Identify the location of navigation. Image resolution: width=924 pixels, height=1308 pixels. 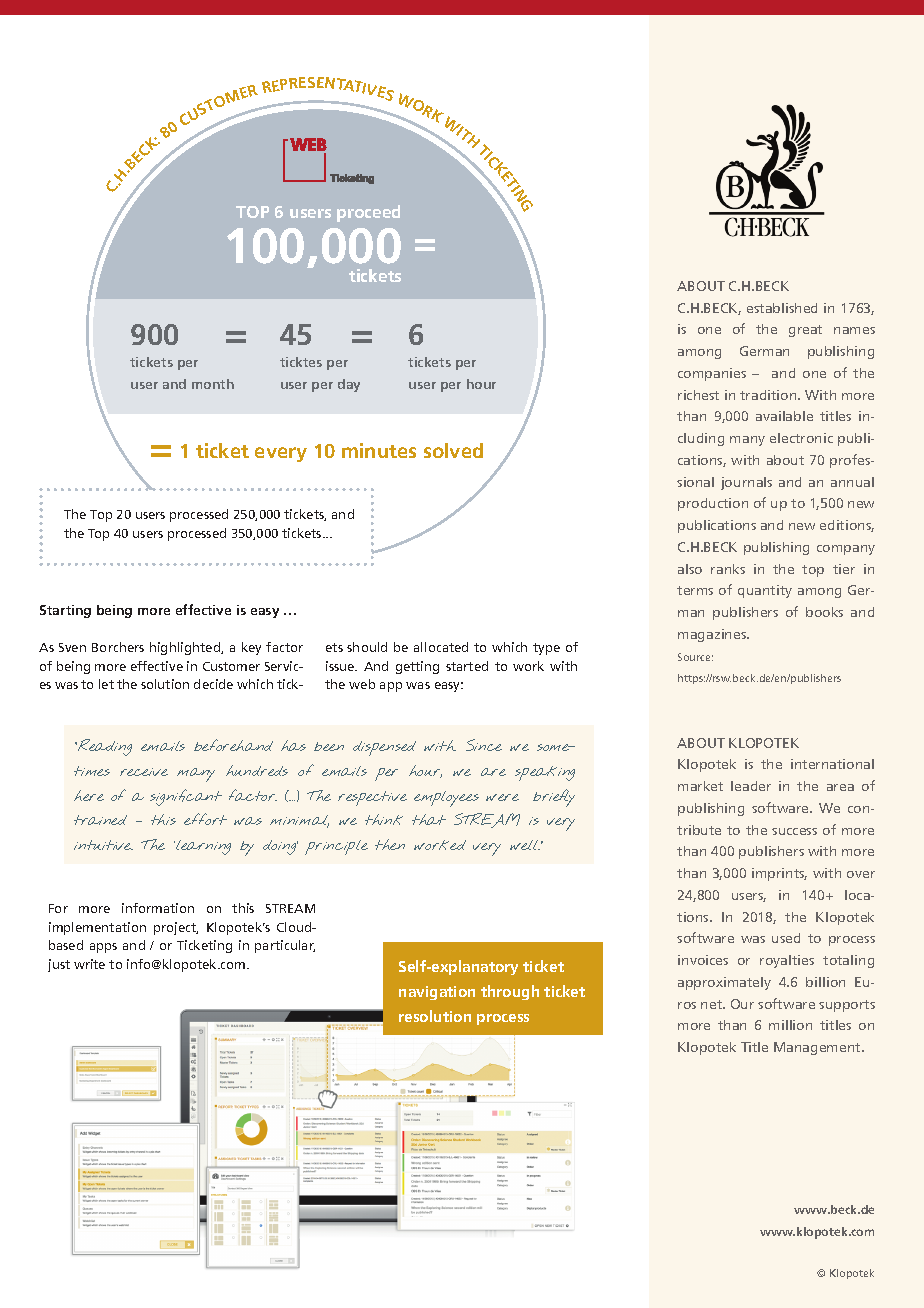
(437, 993).
